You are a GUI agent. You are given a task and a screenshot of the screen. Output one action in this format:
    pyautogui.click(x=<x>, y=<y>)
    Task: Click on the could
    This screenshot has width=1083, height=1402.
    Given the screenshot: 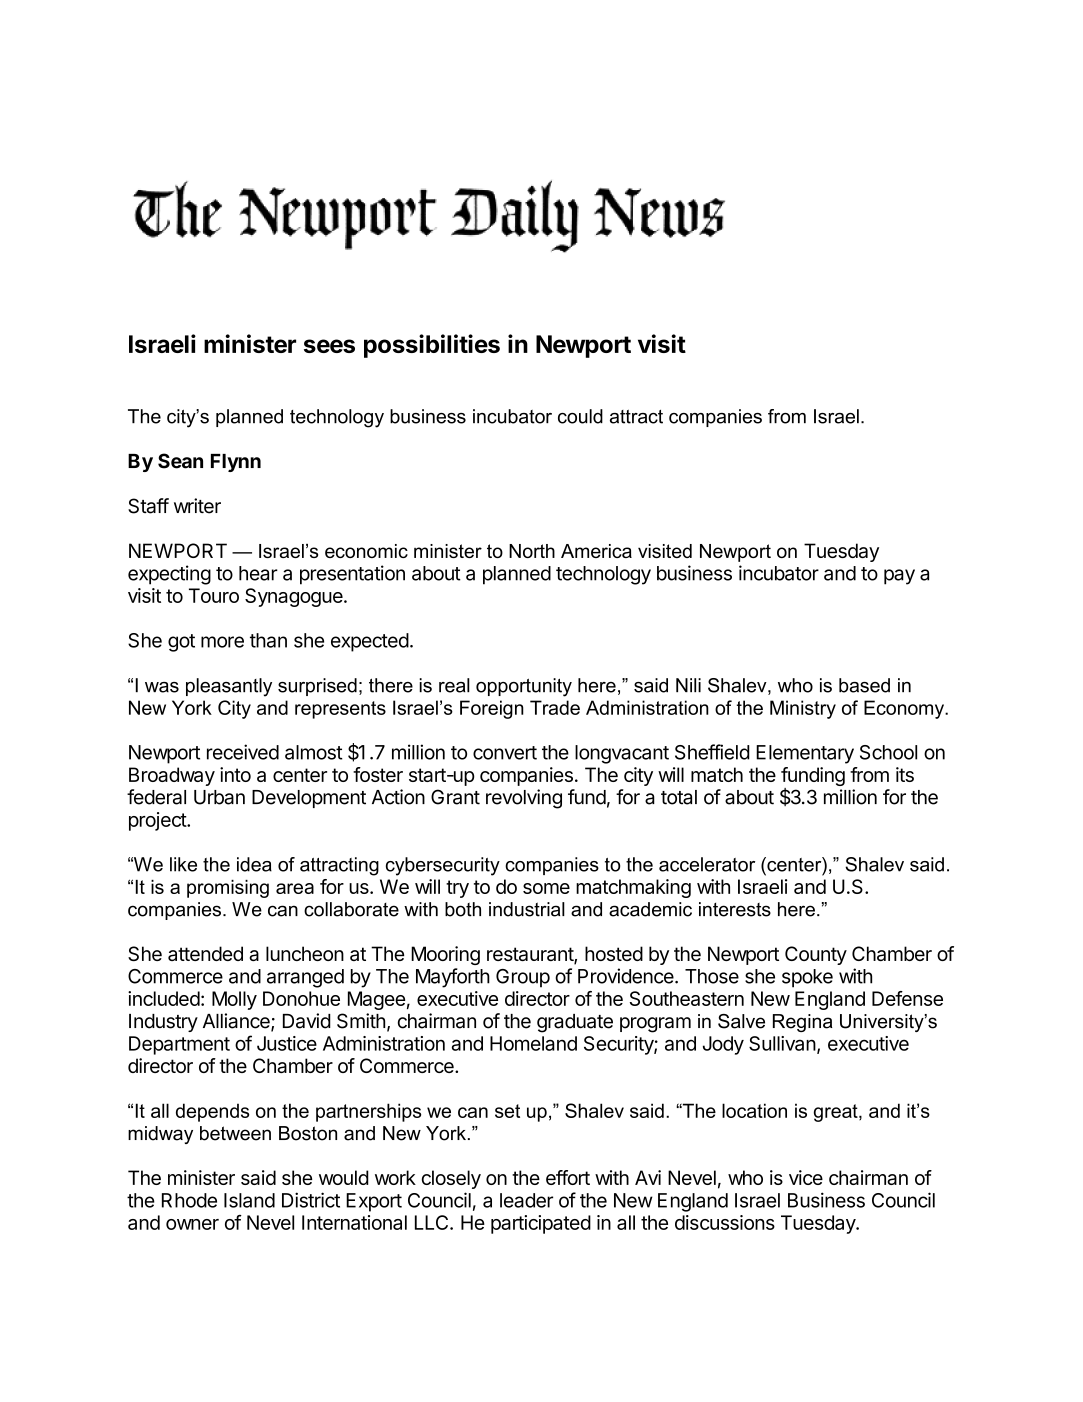 What is the action you would take?
    pyautogui.click(x=580, y=416)
